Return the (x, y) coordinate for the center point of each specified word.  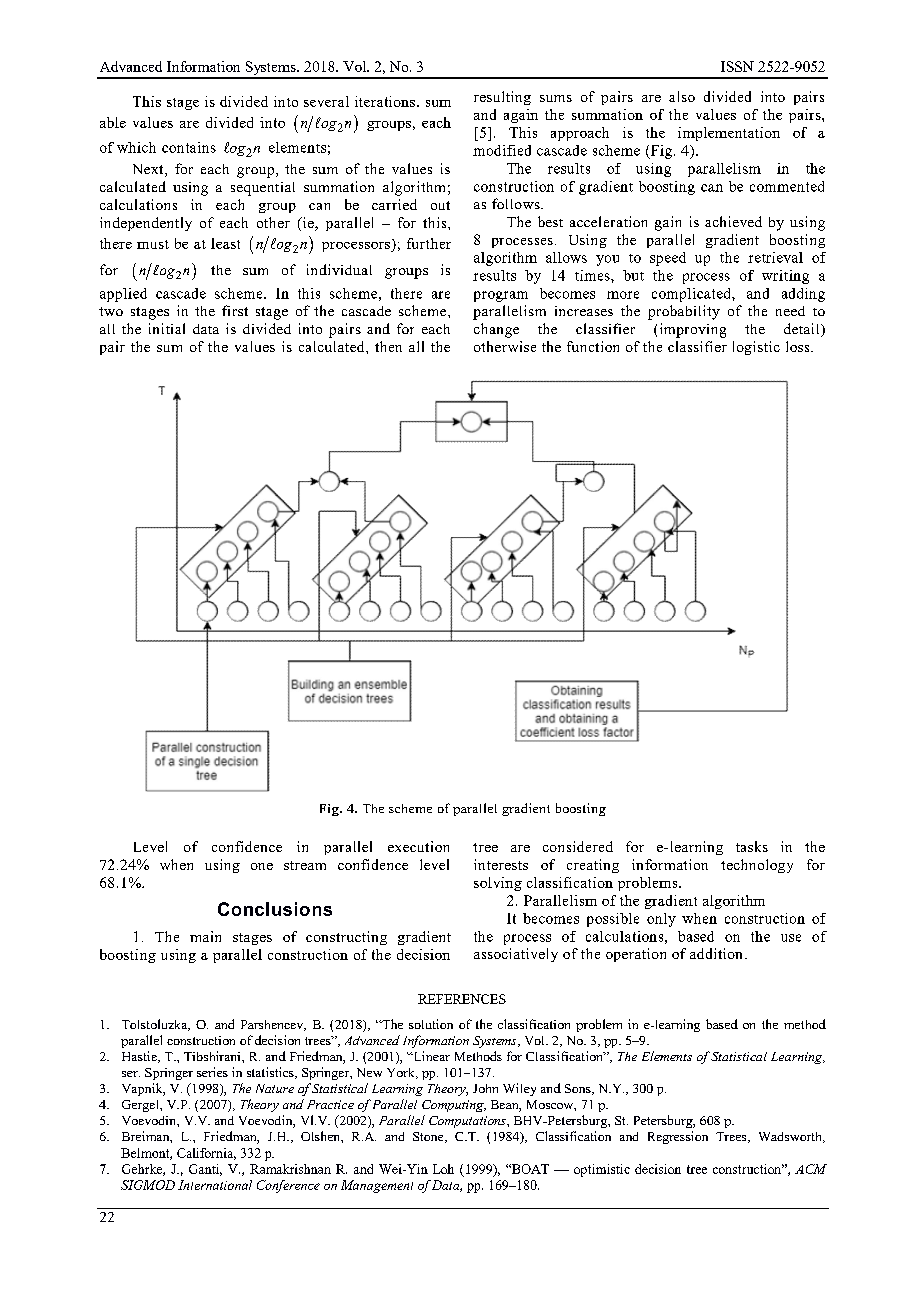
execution (418, 846)
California (206, 1154)
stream (305, 865)
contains (189, 147)
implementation (729, 134)
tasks (752, 846)
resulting (502, 98)
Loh (443, 1169)
